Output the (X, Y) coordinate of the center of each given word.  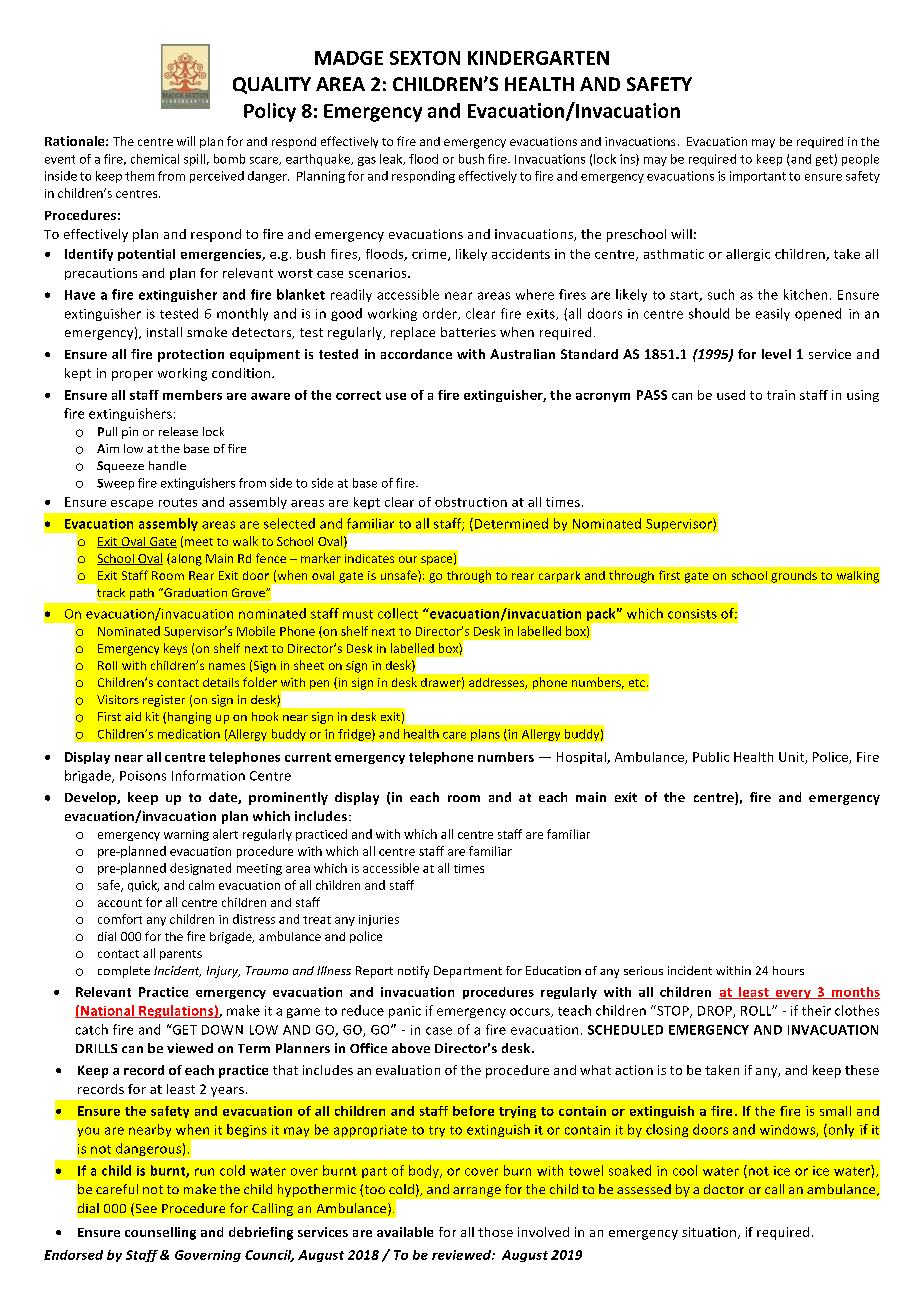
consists (692, 614)
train (781, 395)
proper (132, 376)
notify (413, 972)
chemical (155, 159)
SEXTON (425, 58)
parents (181, 955)
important (758, 177)
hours (788, 970)
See (145, 1209)
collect (398, 613)
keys (175, 649)
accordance (416, 354)
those (495, 1232)
